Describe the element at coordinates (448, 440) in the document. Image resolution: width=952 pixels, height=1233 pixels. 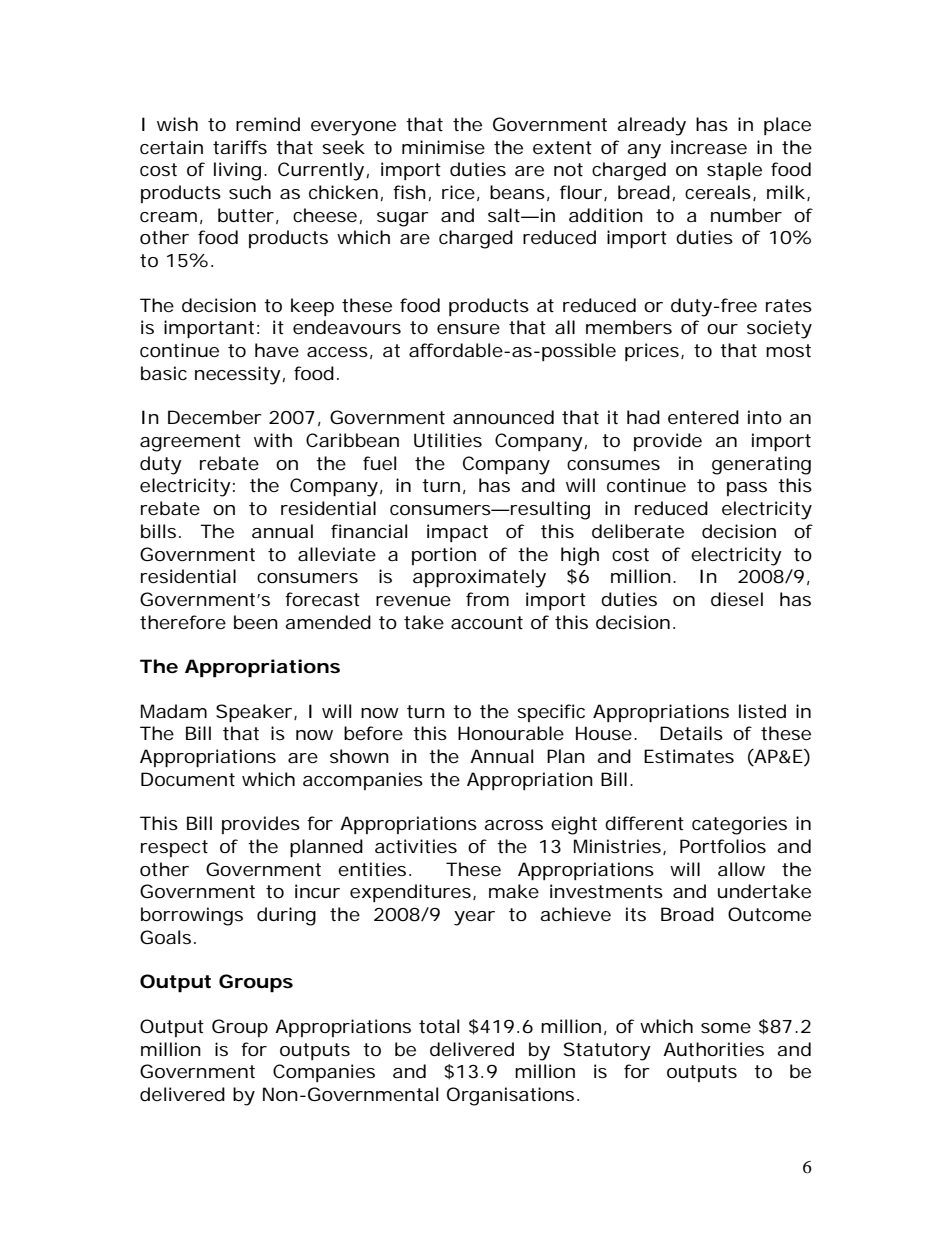
I see `Utilities` at that location.
